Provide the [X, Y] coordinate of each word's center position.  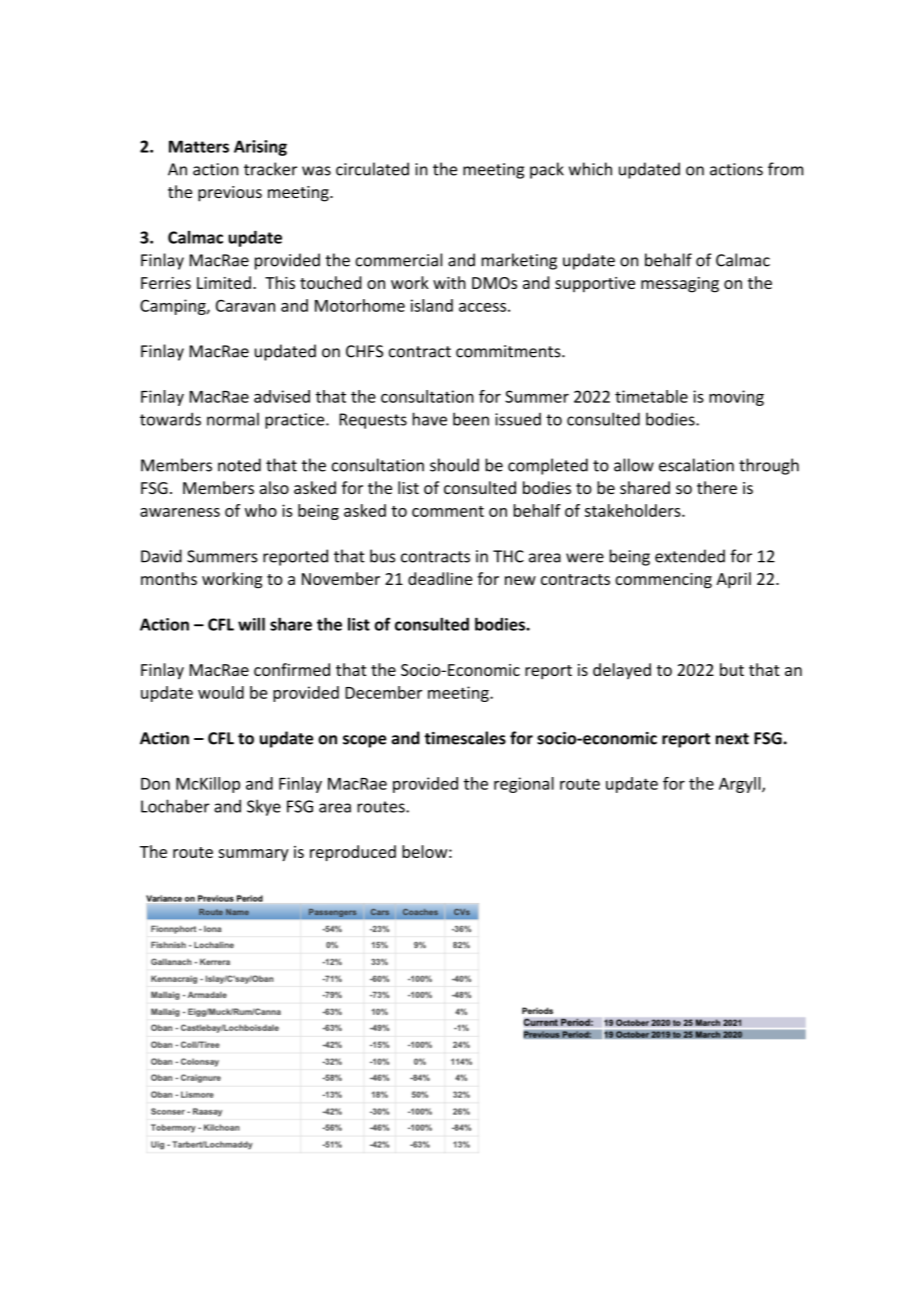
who [261, 510]
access [482, 307]
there [717, 487]
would [221, 692]
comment [448, 511]
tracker [270, 169]
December [383, 692]
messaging [680, 285]
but [732, 669]
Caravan [245, 305]
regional [524, 785]
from [785, 169]
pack [547, 170]
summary [253, 855]
